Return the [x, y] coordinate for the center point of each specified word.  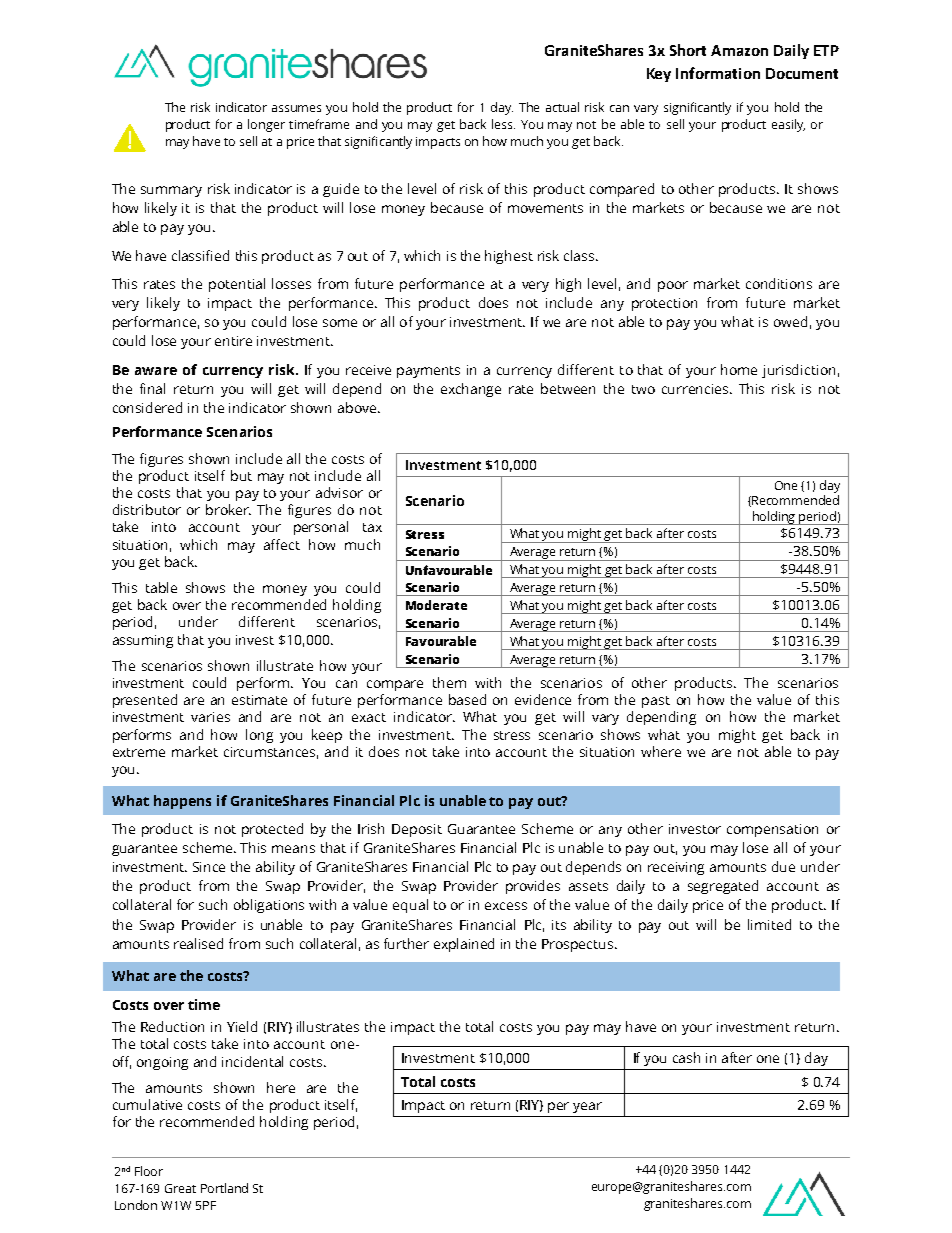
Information [718, 73]
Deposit [417, 830]
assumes [296, 108]
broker [228, 509]
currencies [697, 389]
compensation [772, 830]
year [587, 1107]
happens [182, 802]
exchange [471, 390]
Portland [224, 1188]
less [503, 124]
